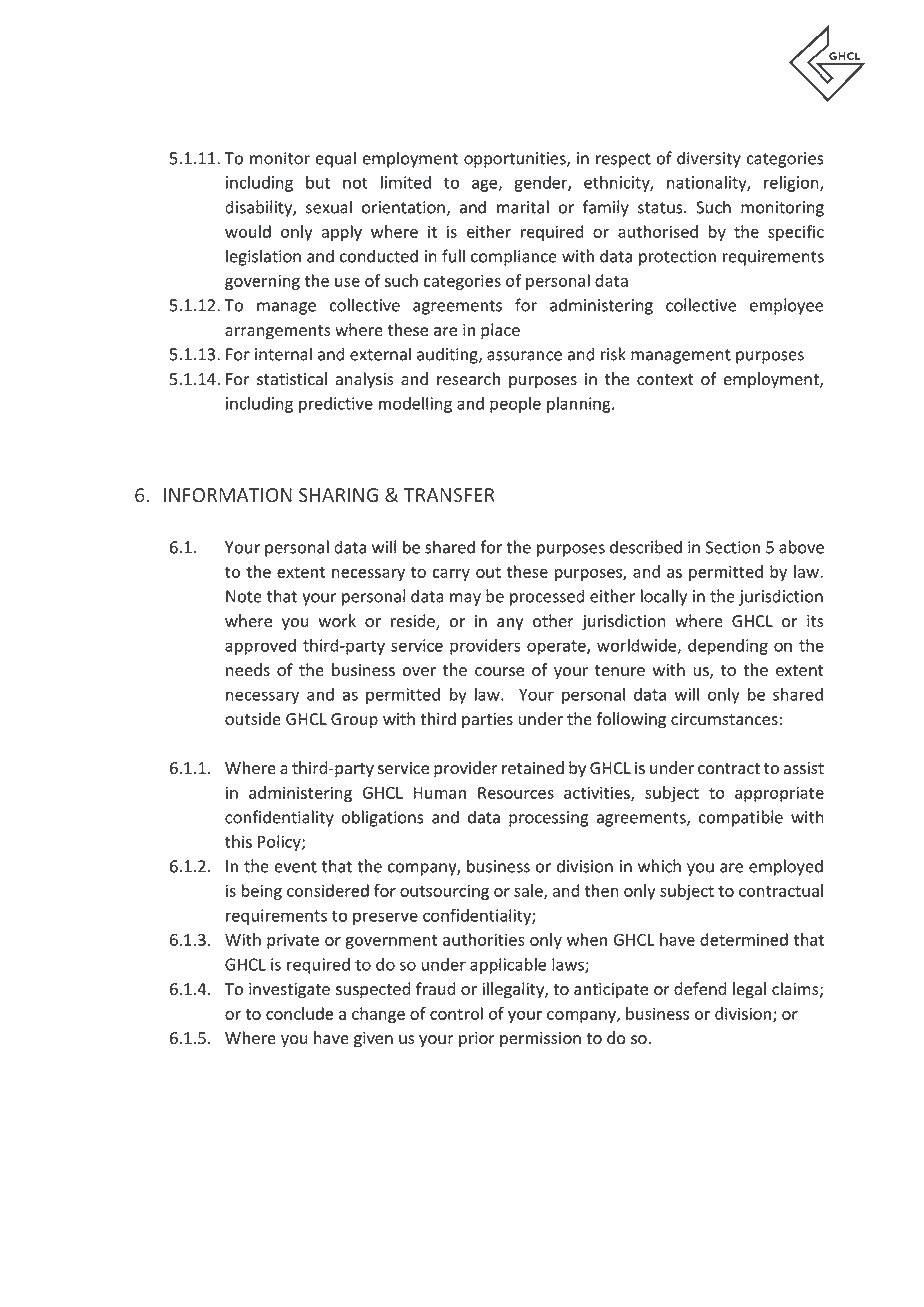 This screenshot has height=1307, width=924. I want to click on outside, so click(253, 719).
